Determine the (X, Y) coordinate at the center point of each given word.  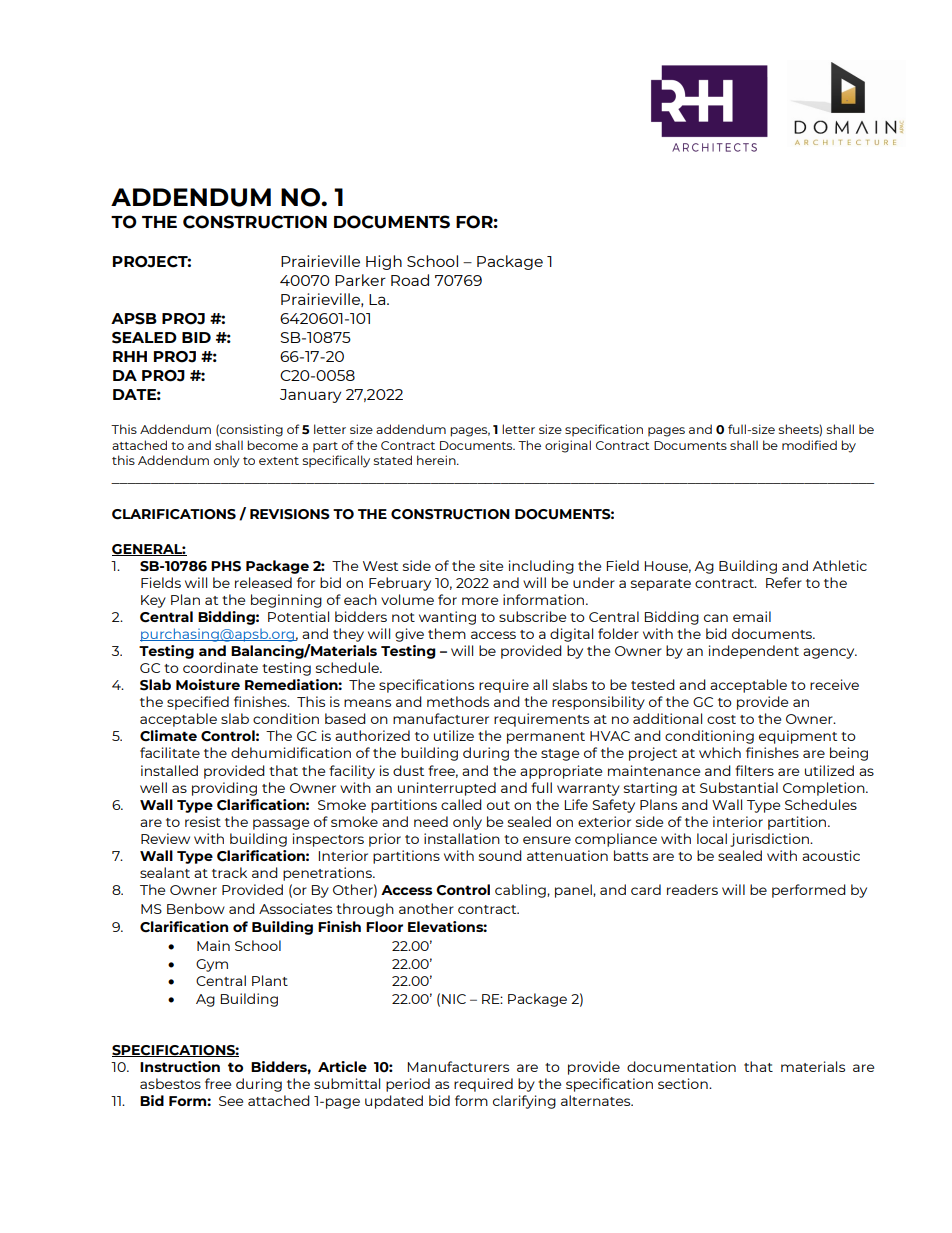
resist (203, 821)
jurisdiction (770, 840)
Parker (360, 280)
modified (809, 445)
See (231, 1101)
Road (410, 280)
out (498, 805)
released (263, 582)
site (491, 565)
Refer (784, 582)
